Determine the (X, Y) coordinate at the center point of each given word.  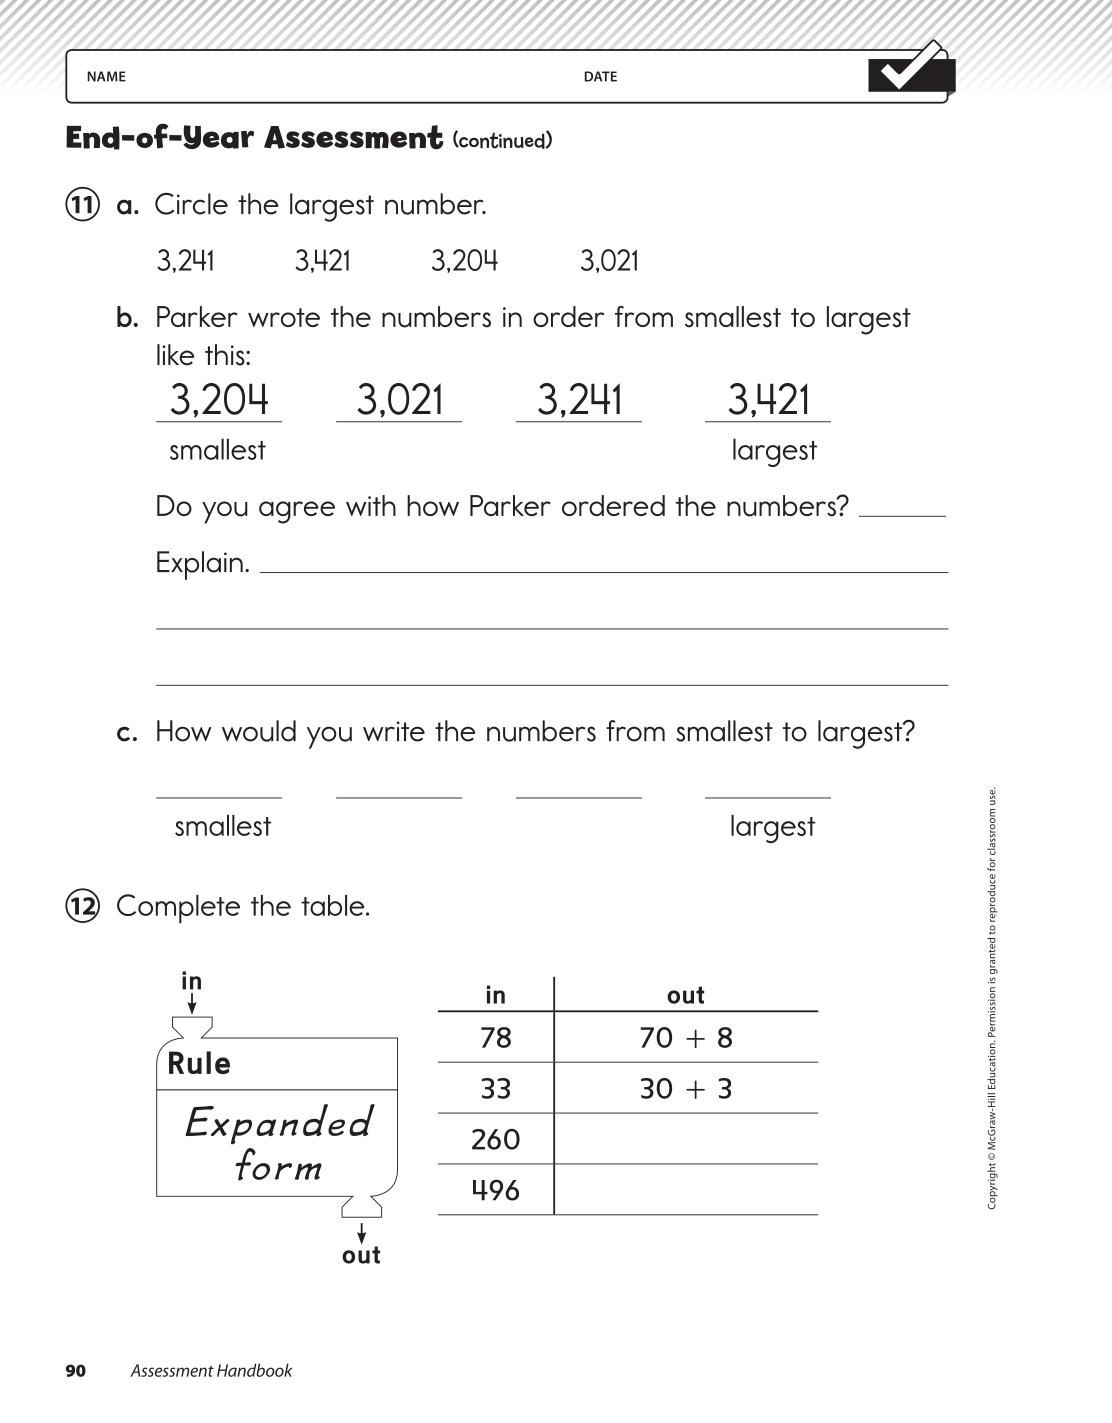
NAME (106, 76)
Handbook (254, 1370)
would (259, 731)
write (394, 731)
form (278, 1164)
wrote (284, 317)
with (371, 505)
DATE (600, 76)
